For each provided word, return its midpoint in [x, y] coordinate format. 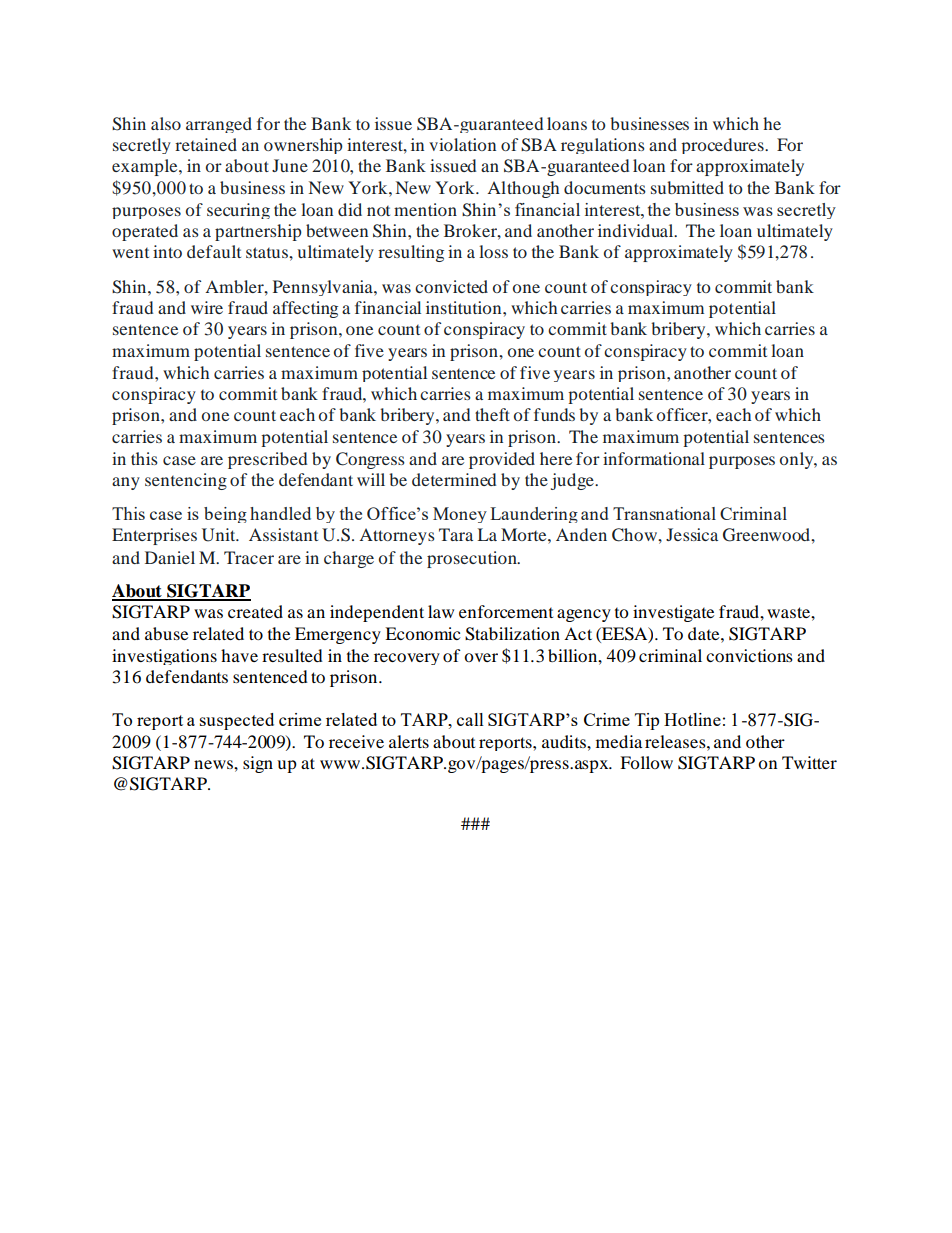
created [255, 611]
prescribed [267, 460]
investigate [673, 613]
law [441, 611]
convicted [451, 286]
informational [654, 458]
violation [462, 144]
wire [207, 307]
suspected [237, 721]
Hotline [692, 719]
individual [637, 230]
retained [206, 144]
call [470, 719]
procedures [723, 146]
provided [502, 460]
